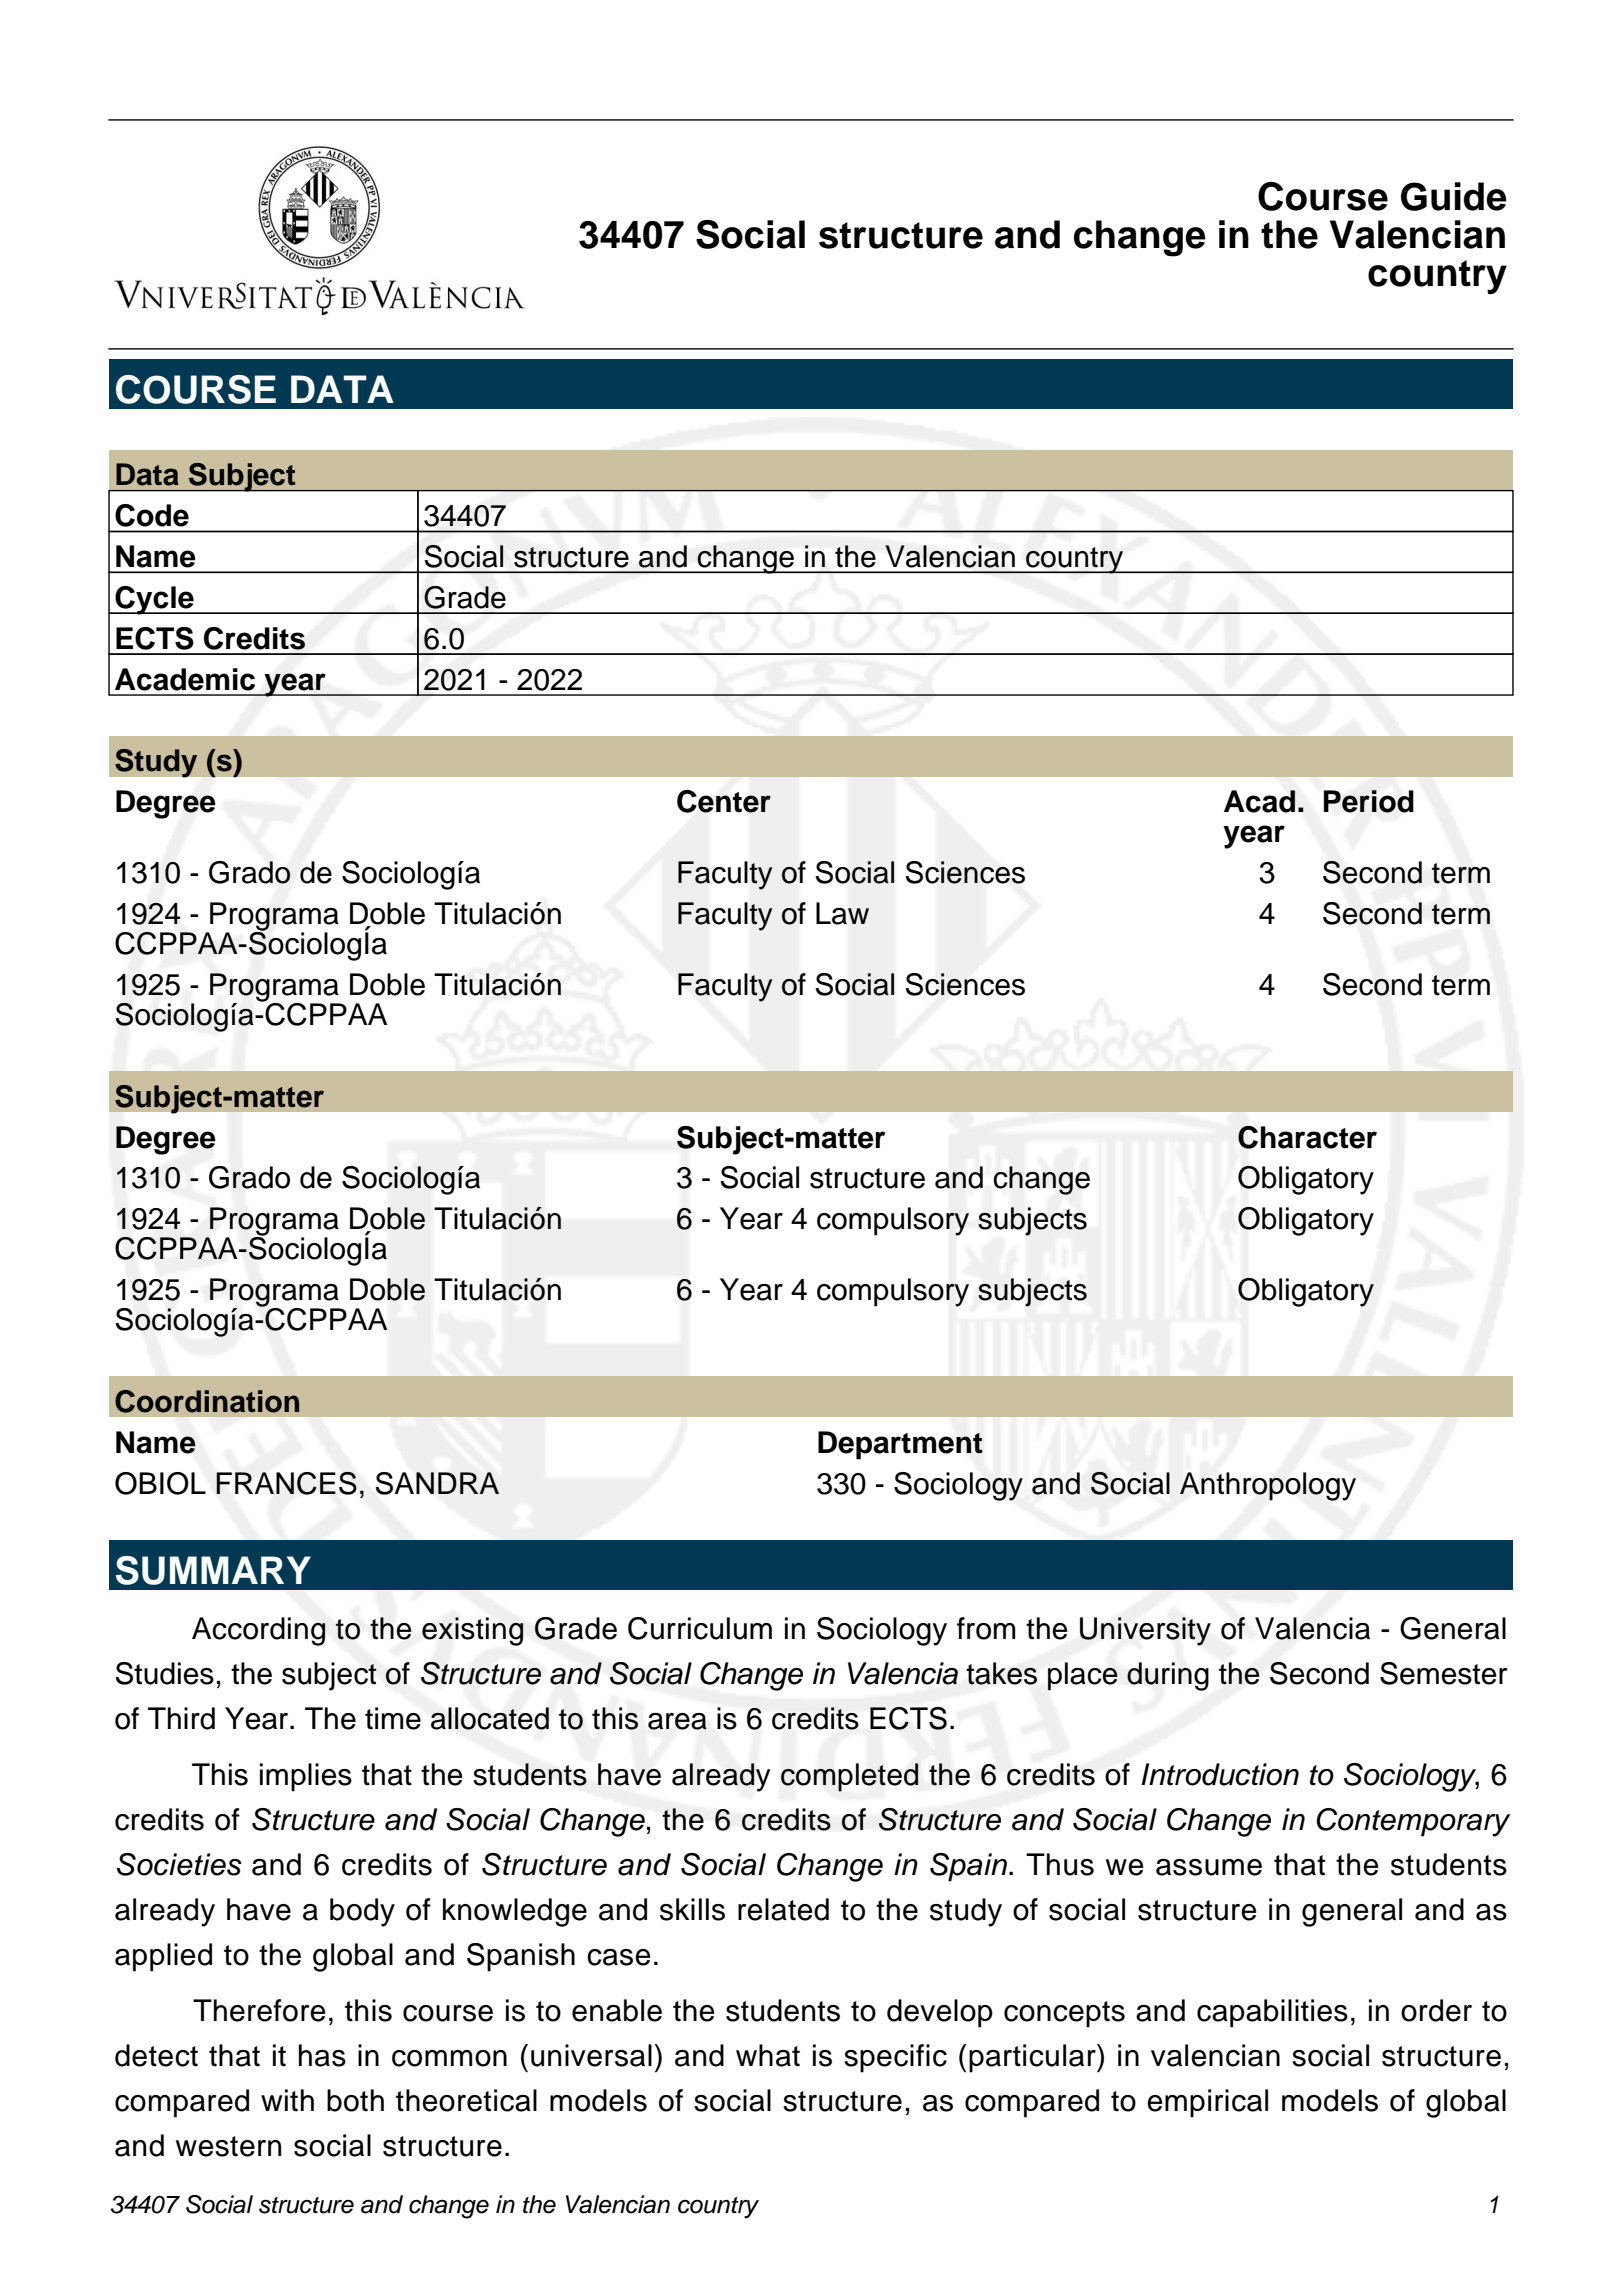  What do you see at coordinates (900, 1445) in the screenshot?
I see `Department` at bounding box center [900, 1445].
